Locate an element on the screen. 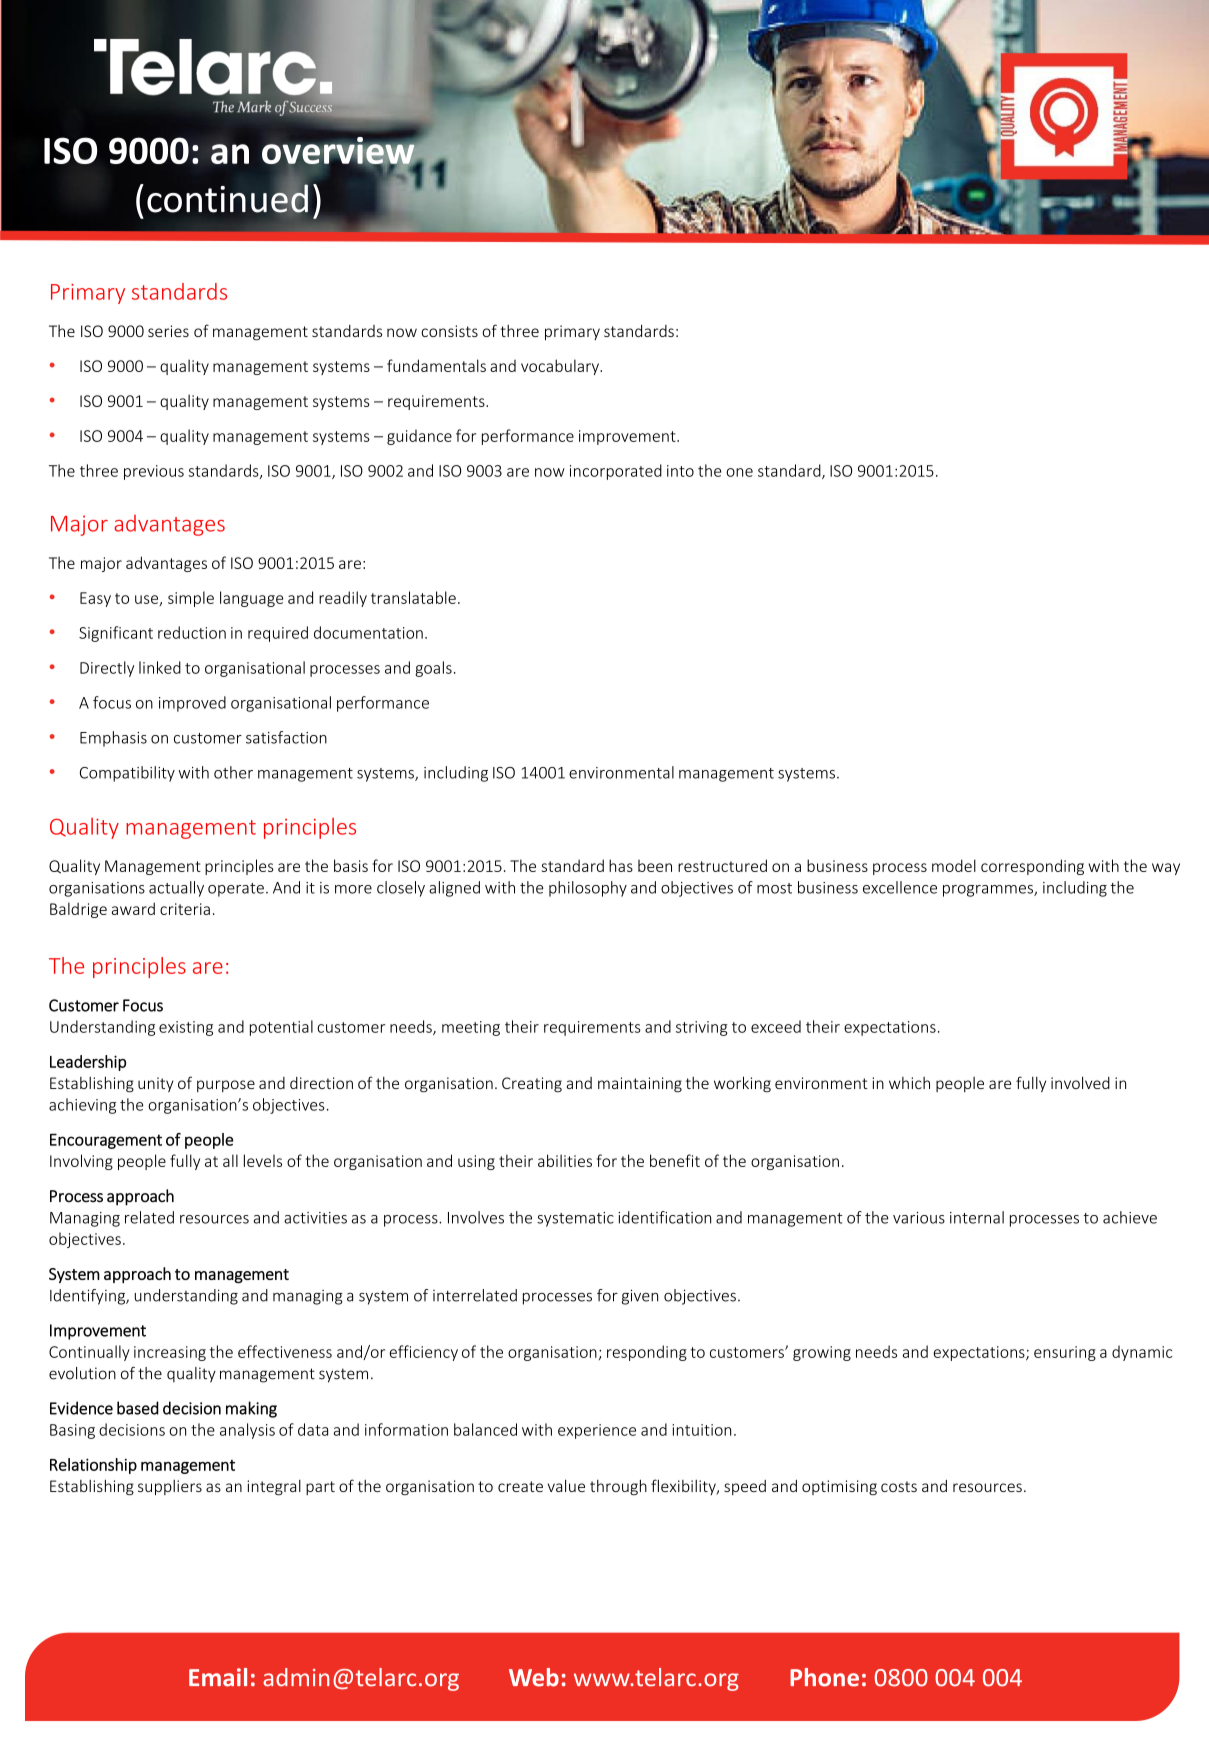 This screenshot has width=1209, height=1746. vocabulary is located at coordinates (561, 367).
